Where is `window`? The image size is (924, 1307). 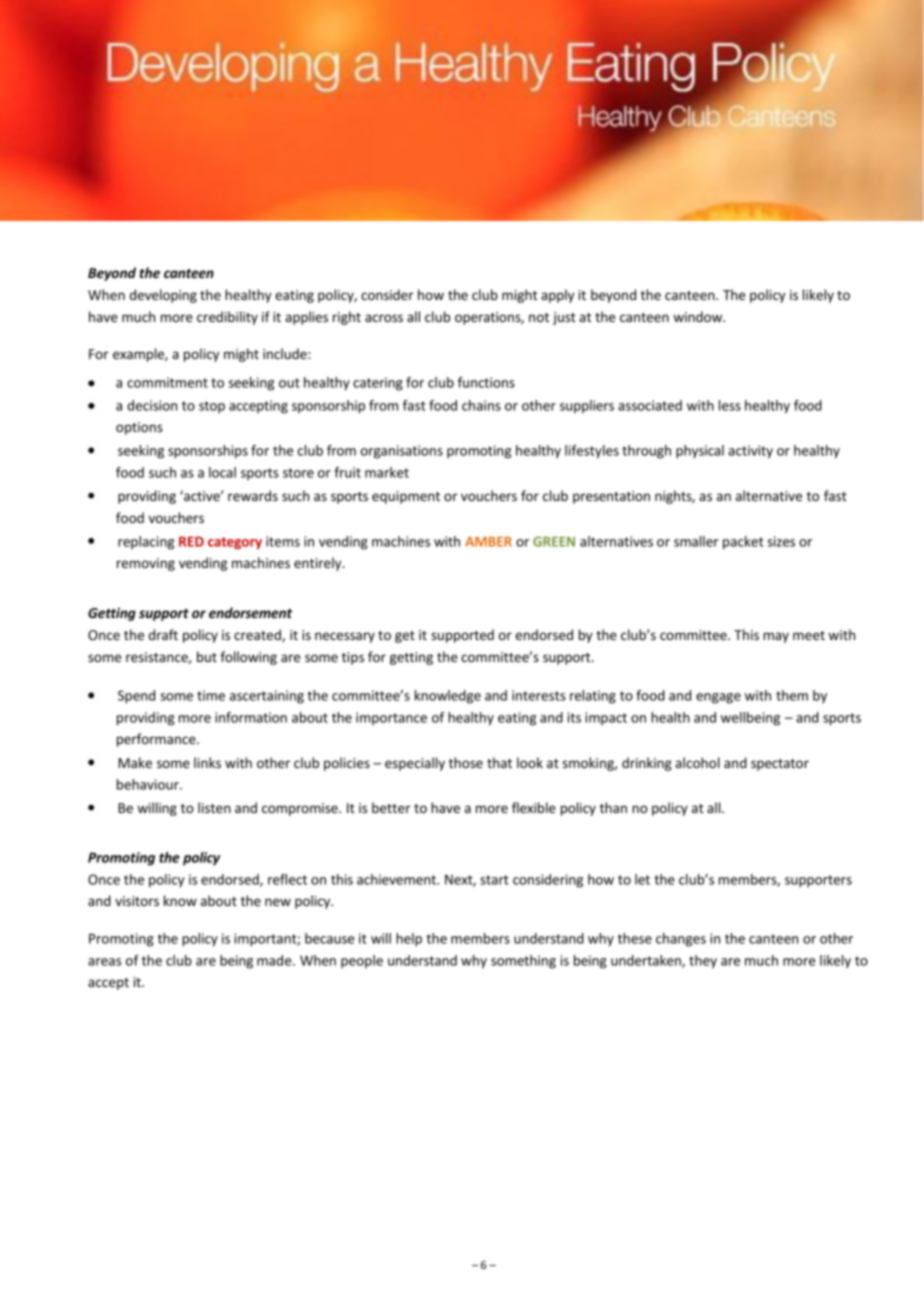
window is located at coordinates (699, 316).
